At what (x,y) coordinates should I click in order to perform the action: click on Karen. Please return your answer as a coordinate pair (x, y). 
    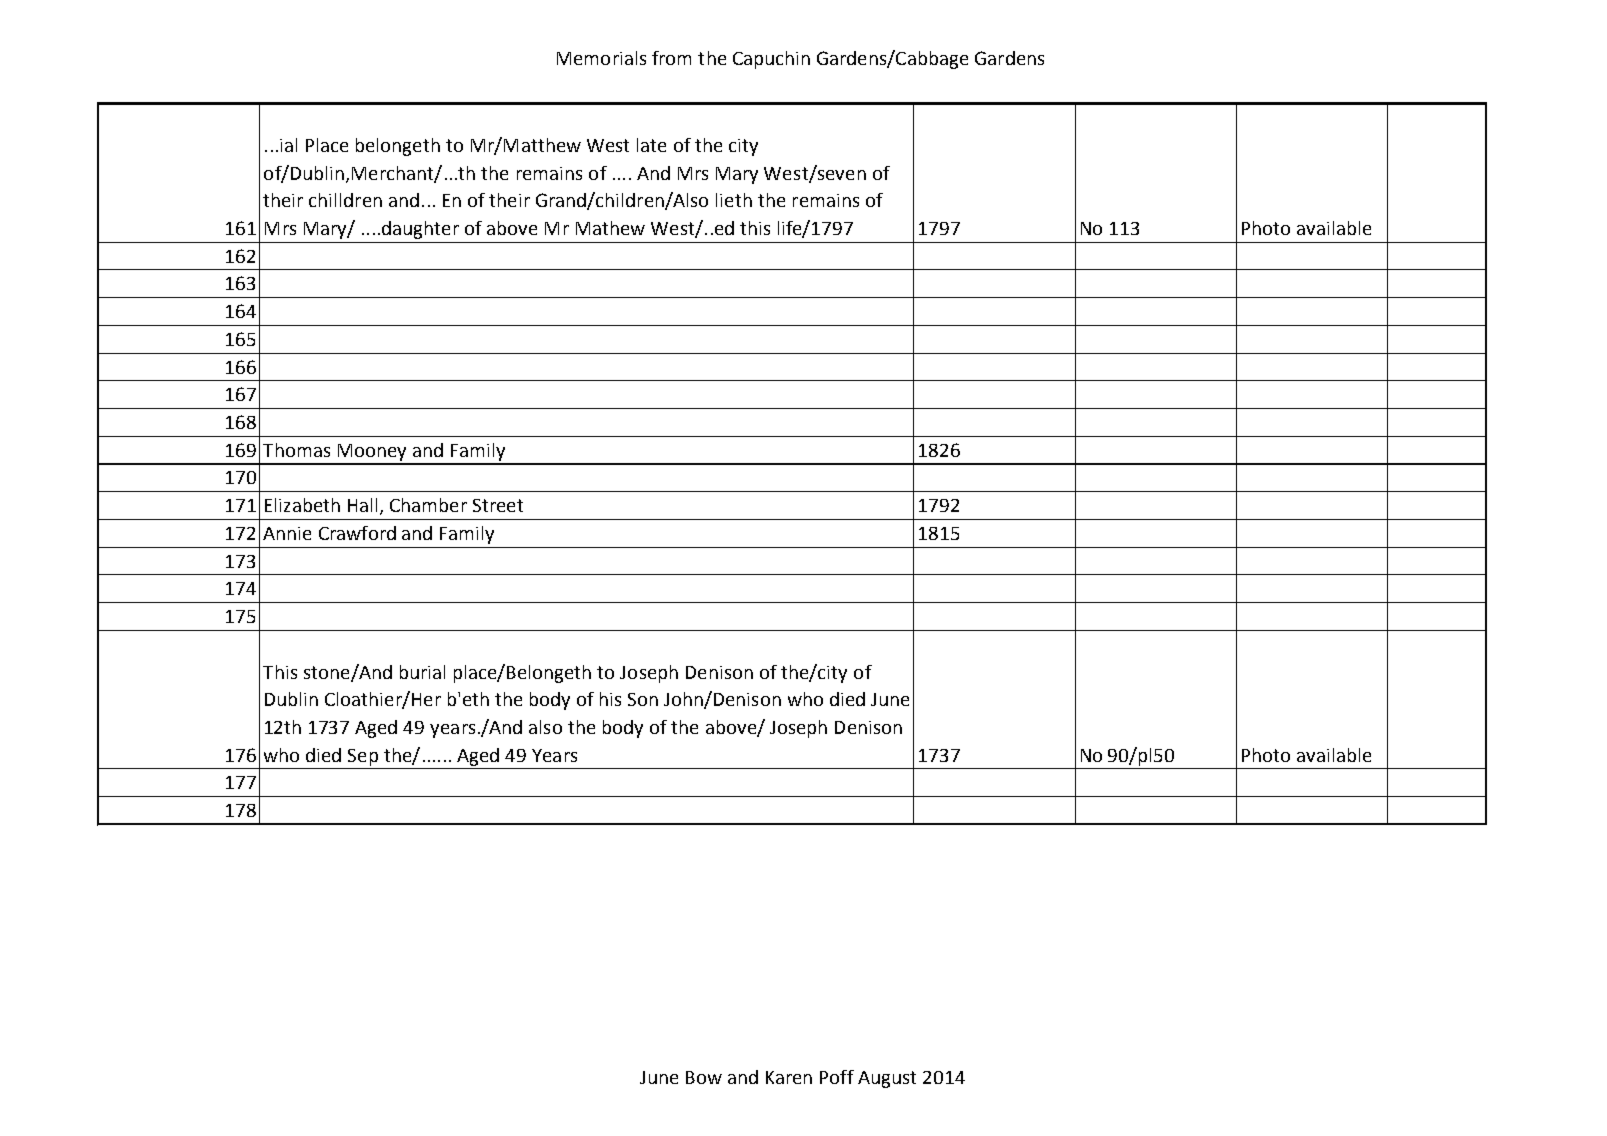
    Looking at the image, I should click on (789, 1077).
